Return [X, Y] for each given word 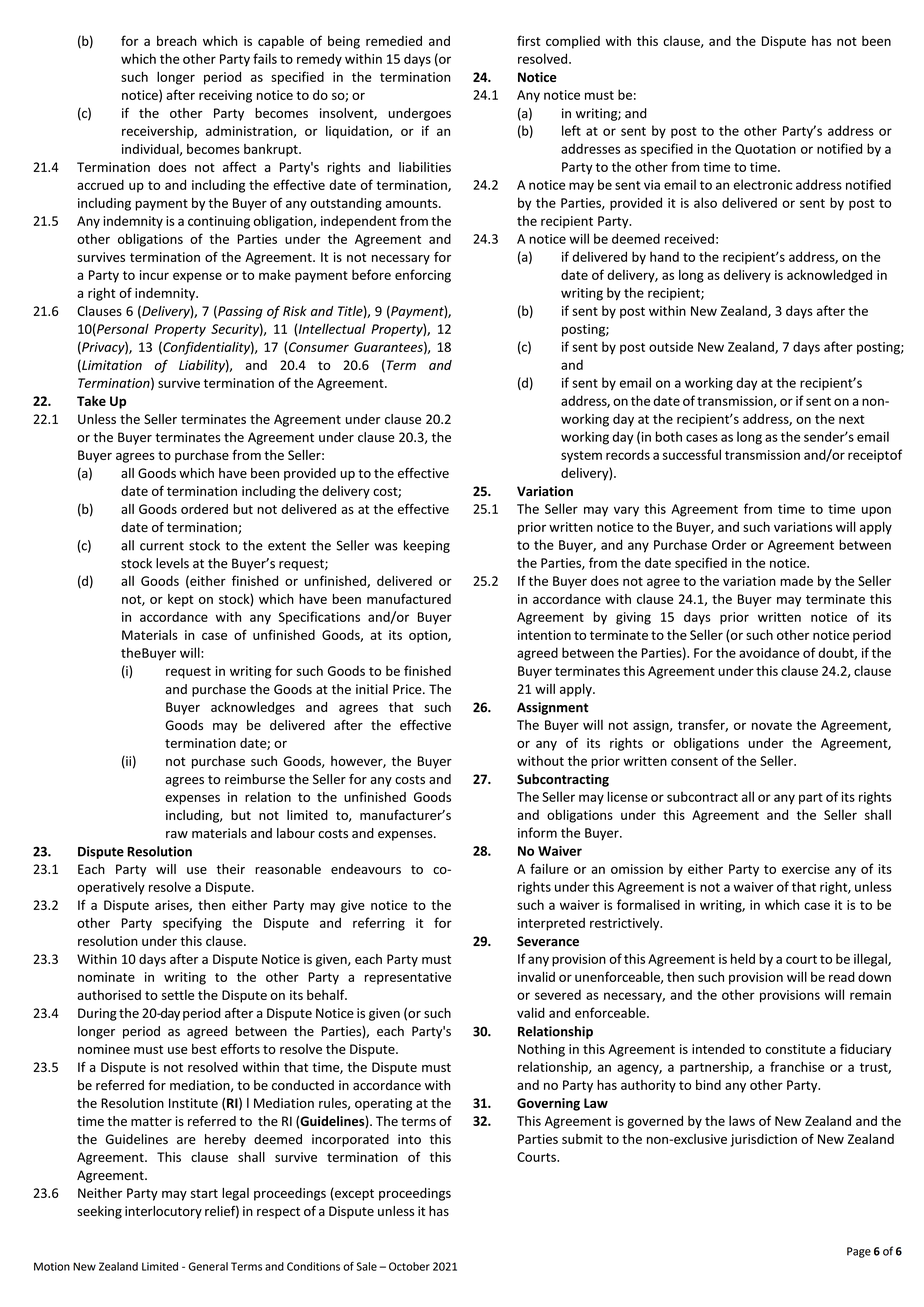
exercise [806, 869]
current [162, 546]
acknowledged [829, 276]
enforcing [423, 276]
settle [178, 995]
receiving [225, 96]
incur [154, 275]
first [529, 40]
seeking [99, 1212]
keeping [427, 546]
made [796, 581]
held [743, 958]
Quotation [765, 149]
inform [537, 832]
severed [558, 994]
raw [177, 834]
